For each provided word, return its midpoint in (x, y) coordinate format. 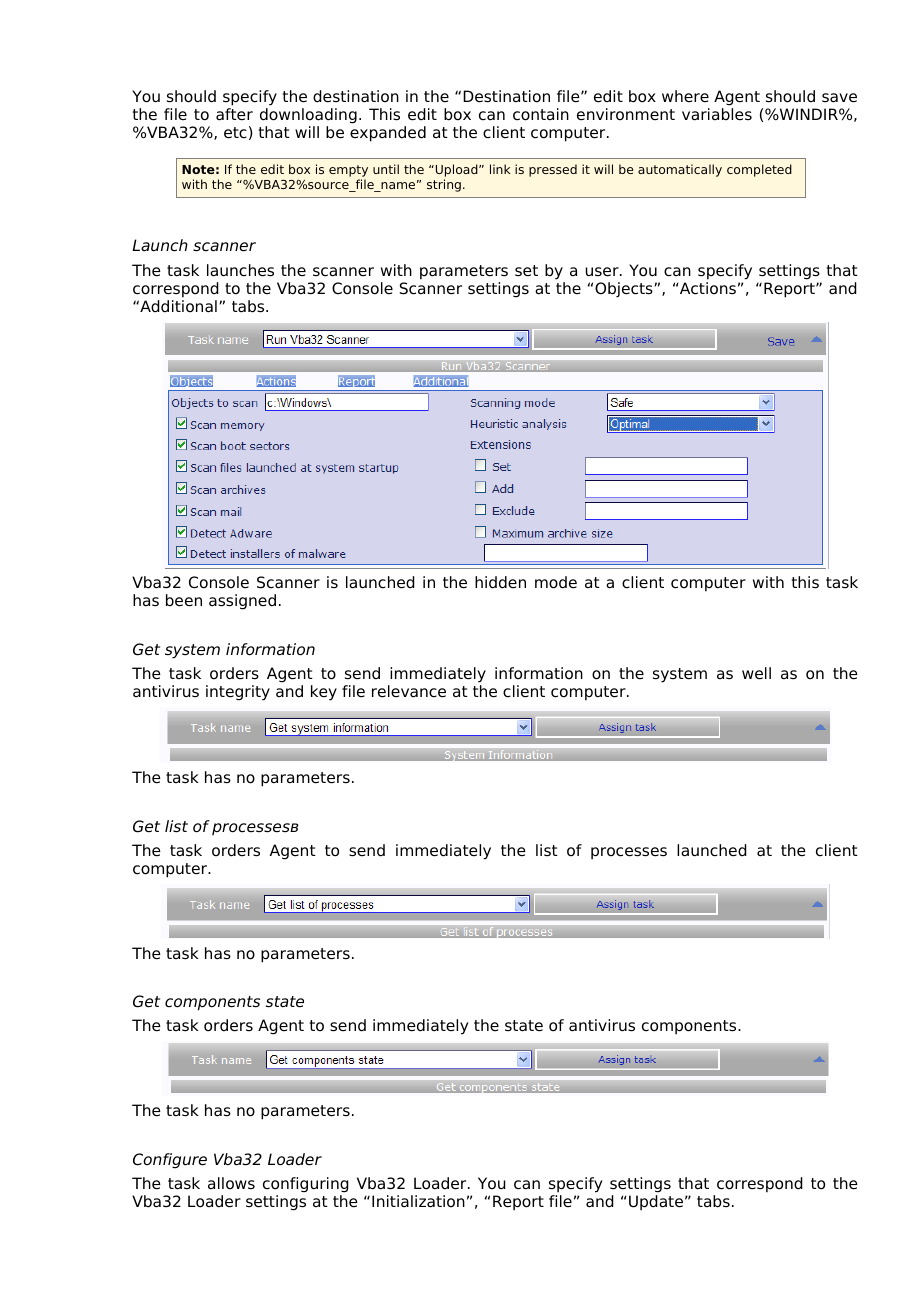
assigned (242, 602)
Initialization (418, 1201)
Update (656, 1203)
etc (235, 133)
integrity (238, 693)
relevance (409, 691)
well (756, 673)
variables (717, 114)
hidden (500, 582)
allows (231, 1183)
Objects (625, 289)
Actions (707, 288)
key (324, 693)
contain (541, 114)
